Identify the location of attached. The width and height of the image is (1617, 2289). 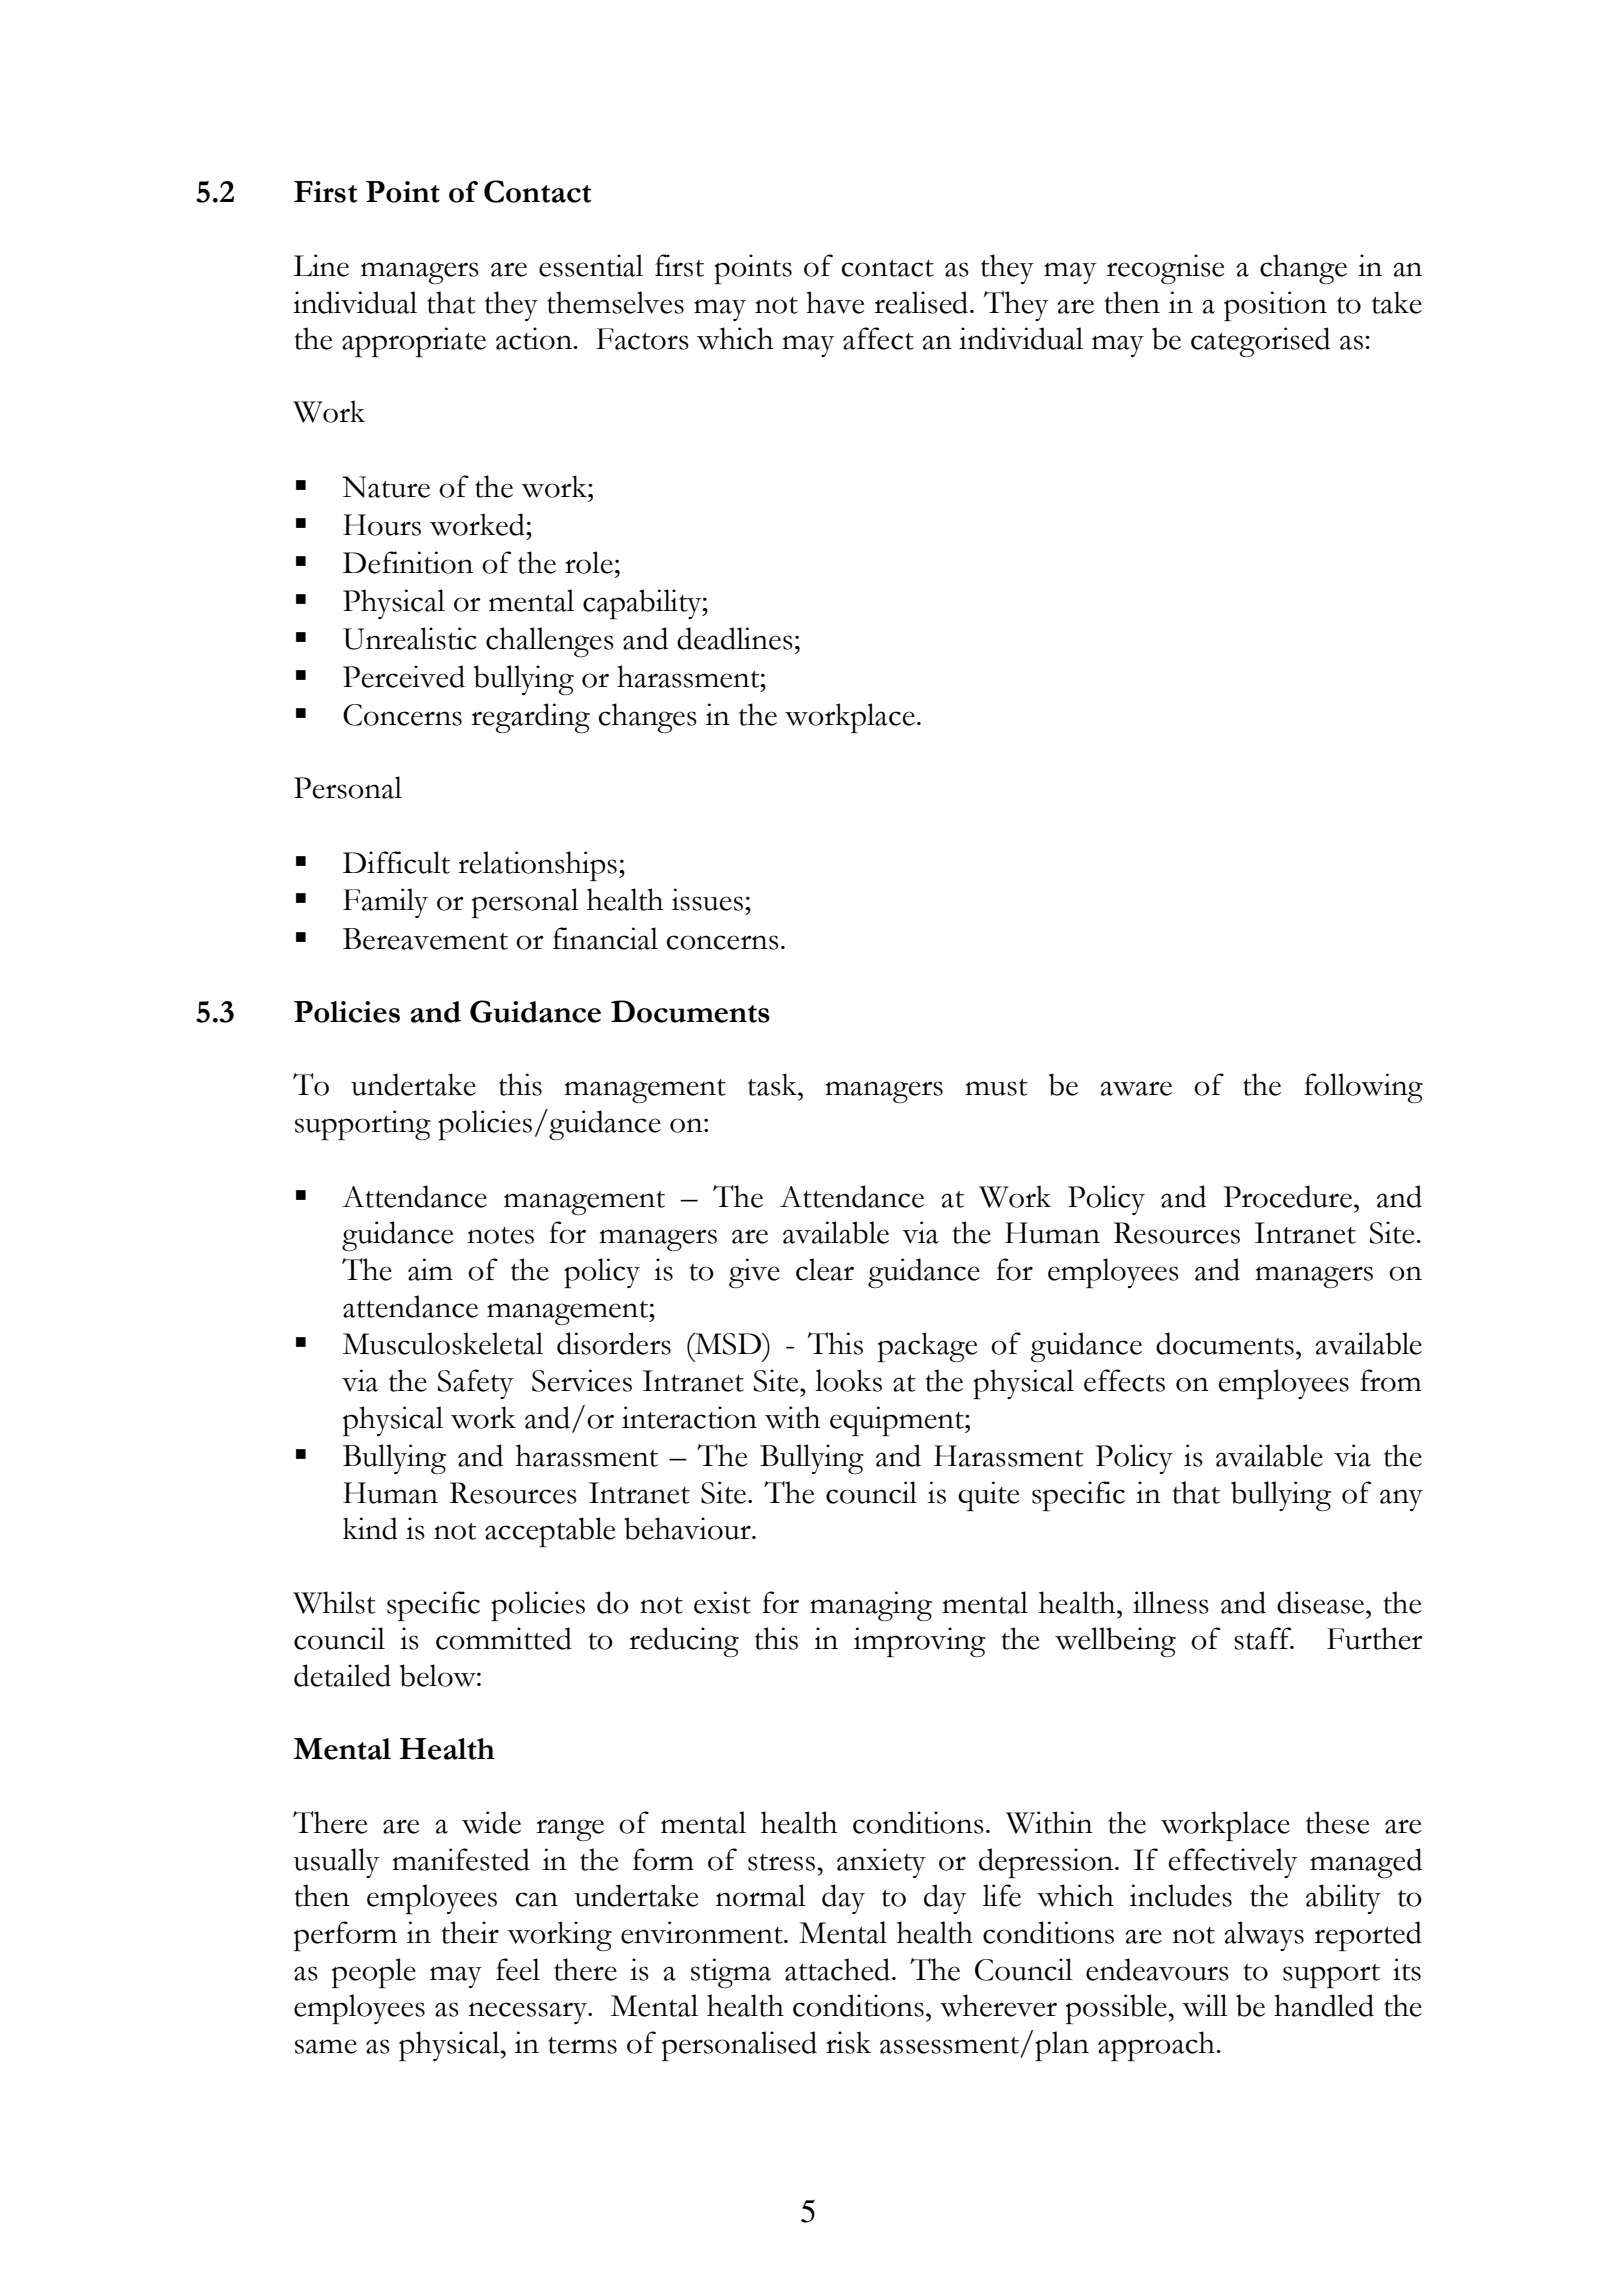
(839, 1969).
